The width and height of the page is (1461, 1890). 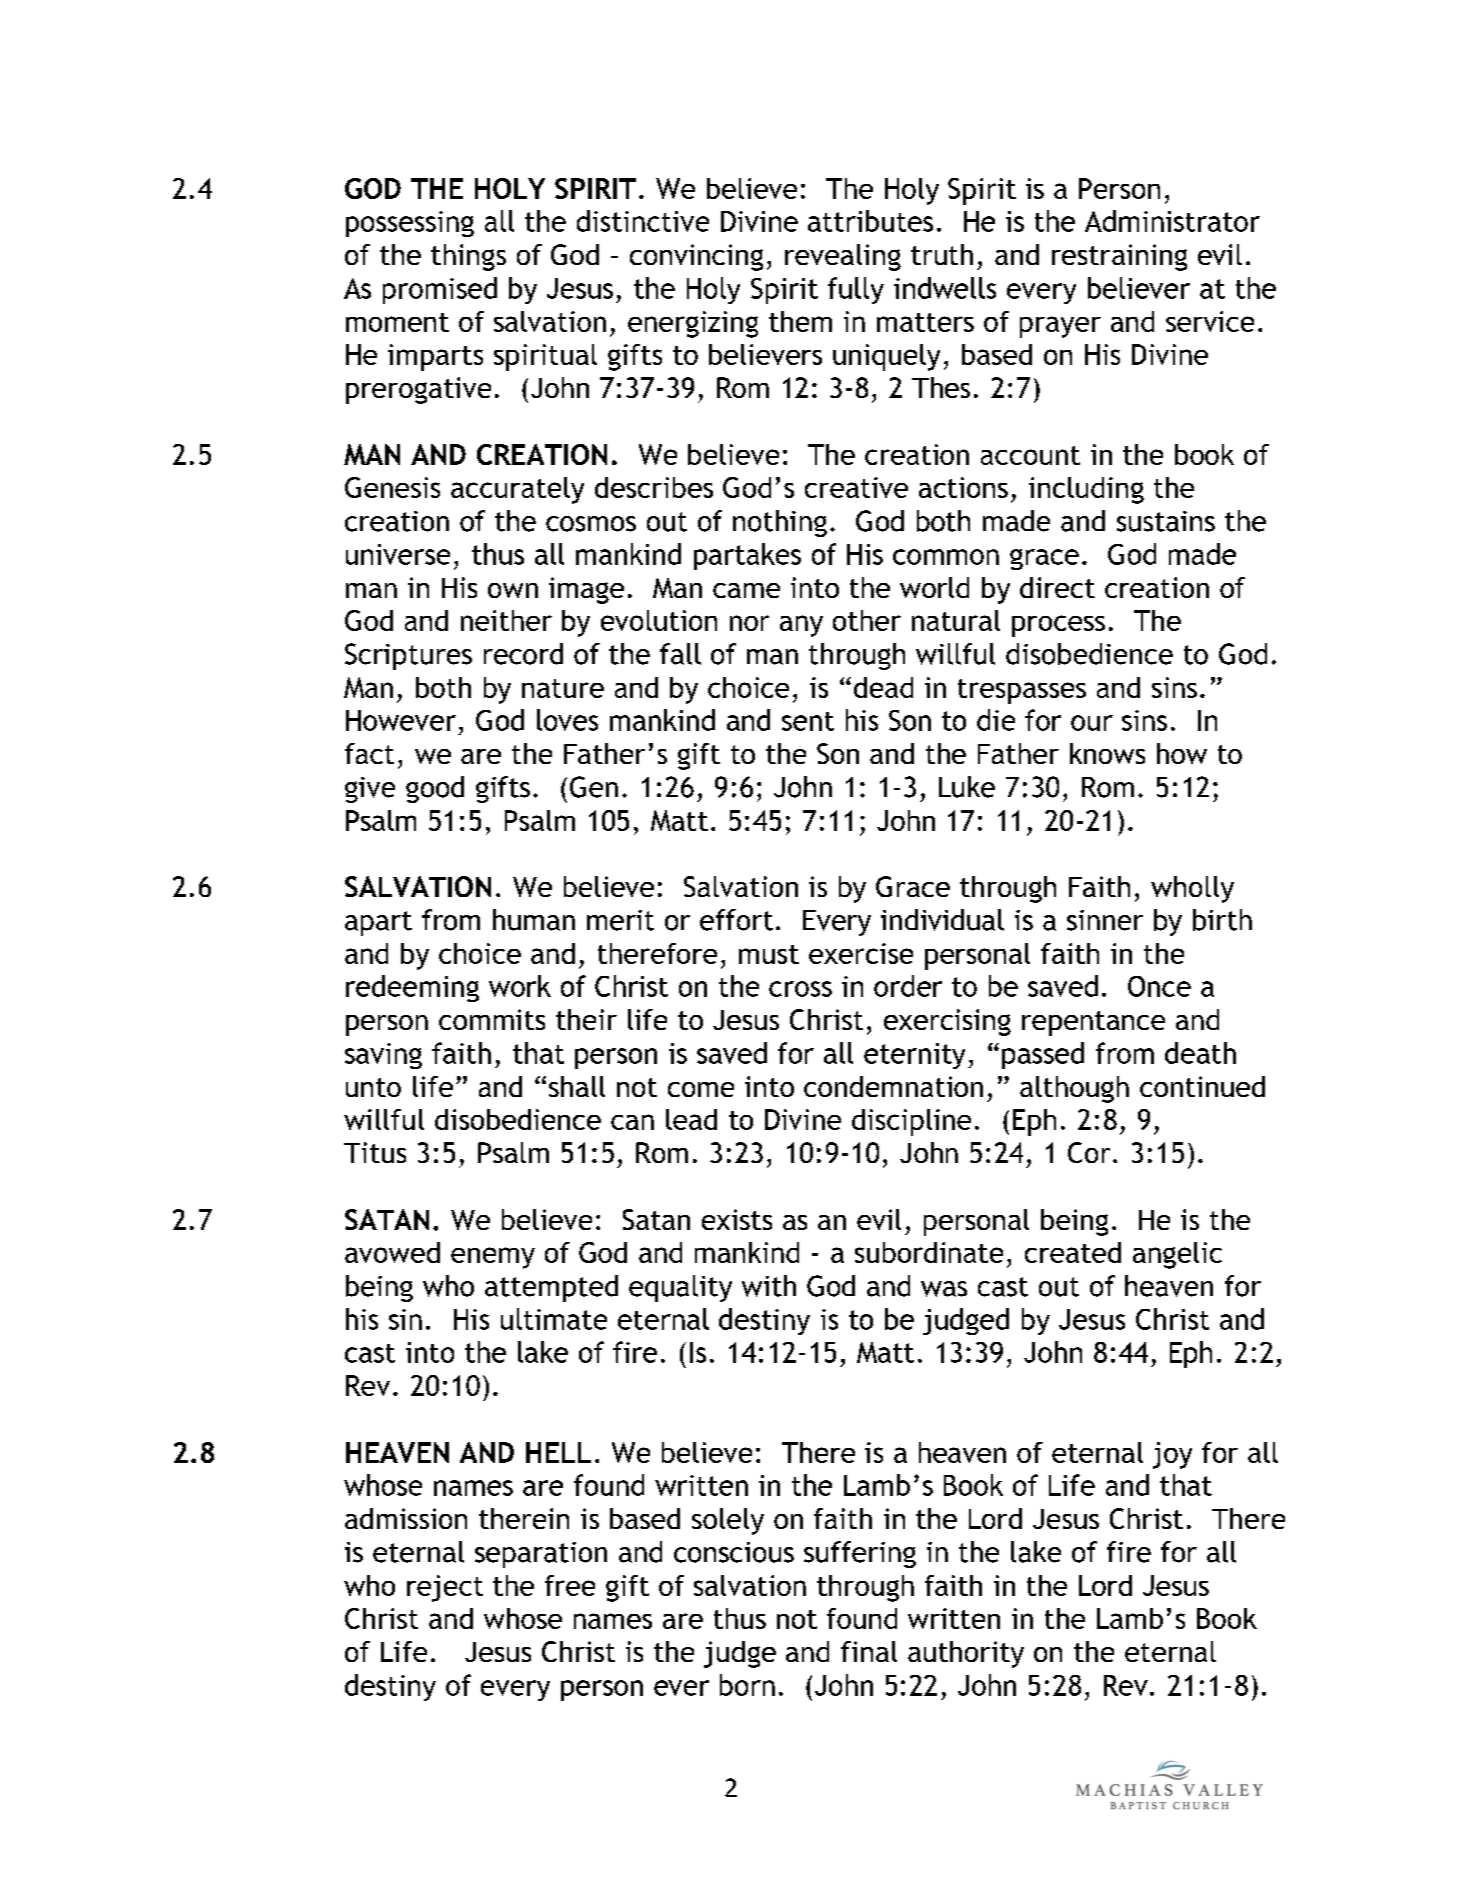 What do you see at coordinates (1073, 1252) in the page?
I see `created` at bounding box center [1073, 1252].
